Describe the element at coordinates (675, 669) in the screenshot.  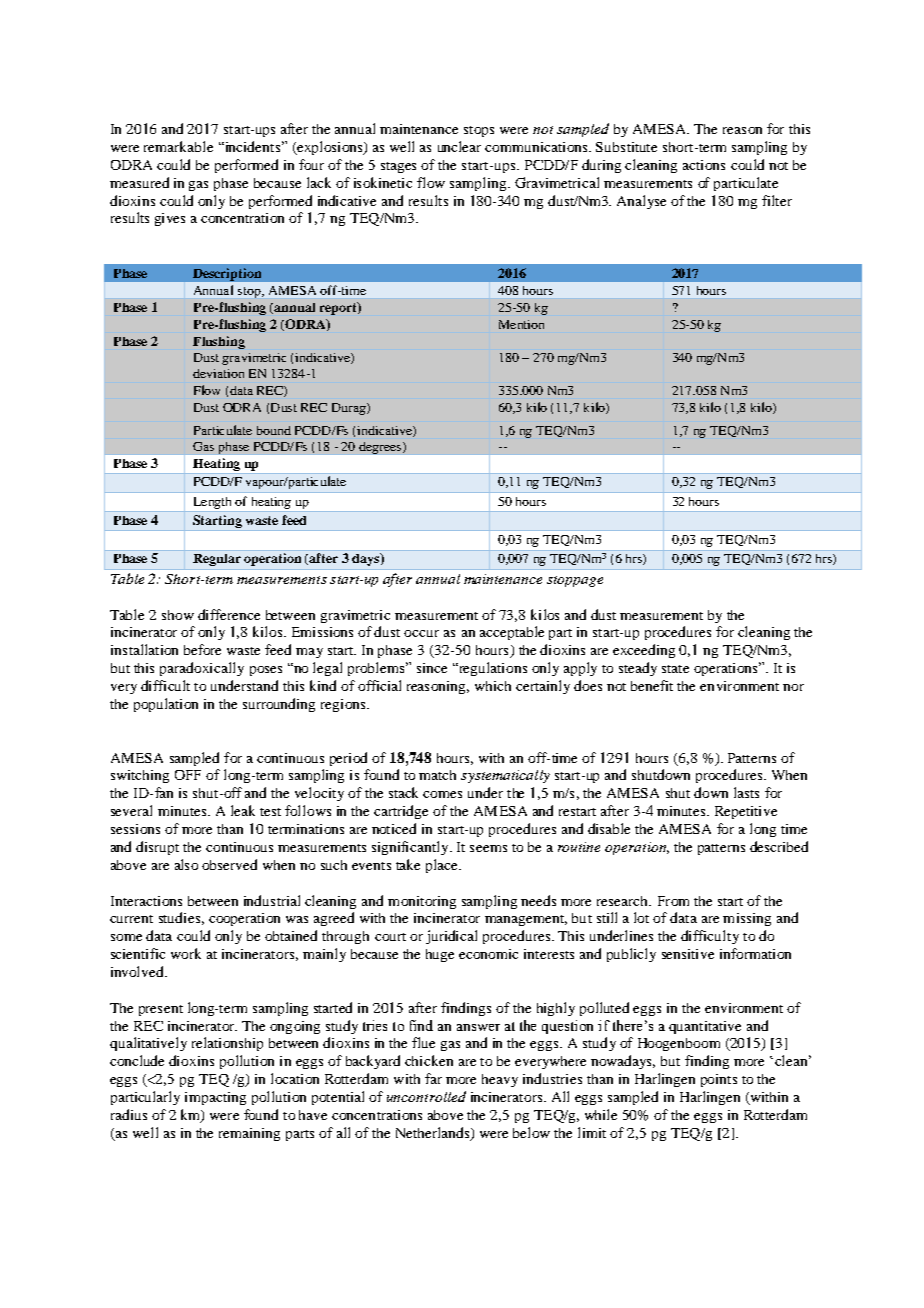
I see `state` at that location.
